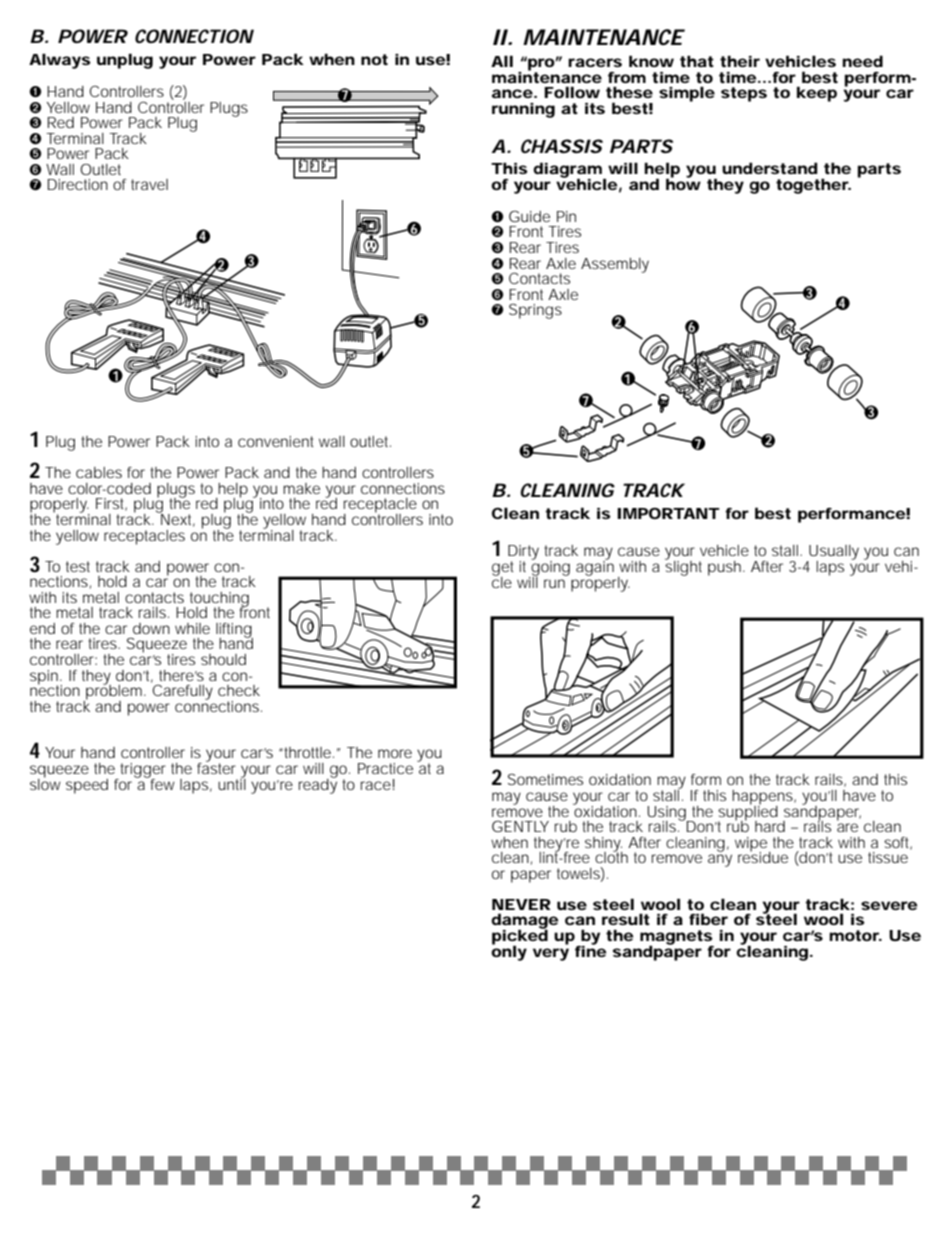  What do you see at coordinates (523, 553) in the screenshot?
I see `Dirty` at bounding box center [523, 553].
